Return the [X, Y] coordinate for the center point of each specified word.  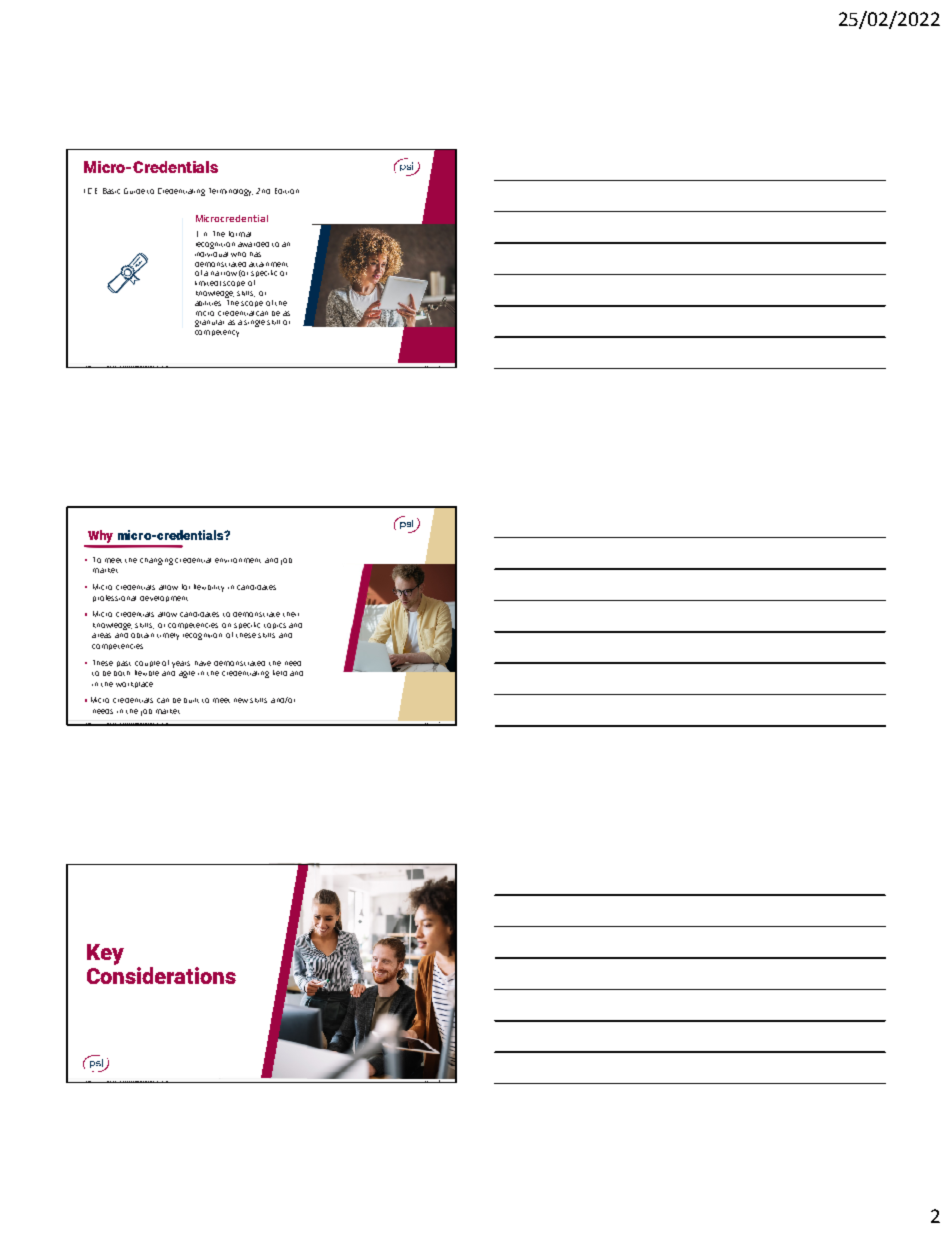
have [203, 663]
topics [275, 626]
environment [238, 560]
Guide [134, 191]
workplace [134, 685]
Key [105, 954]
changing [156, 561]
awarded [253, 244]
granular [209, 323]
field [280, 673]
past [124, 664]
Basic [111, 191]
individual [211, 252]
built [191, 700]
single [254, 323]
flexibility [209, 588]
